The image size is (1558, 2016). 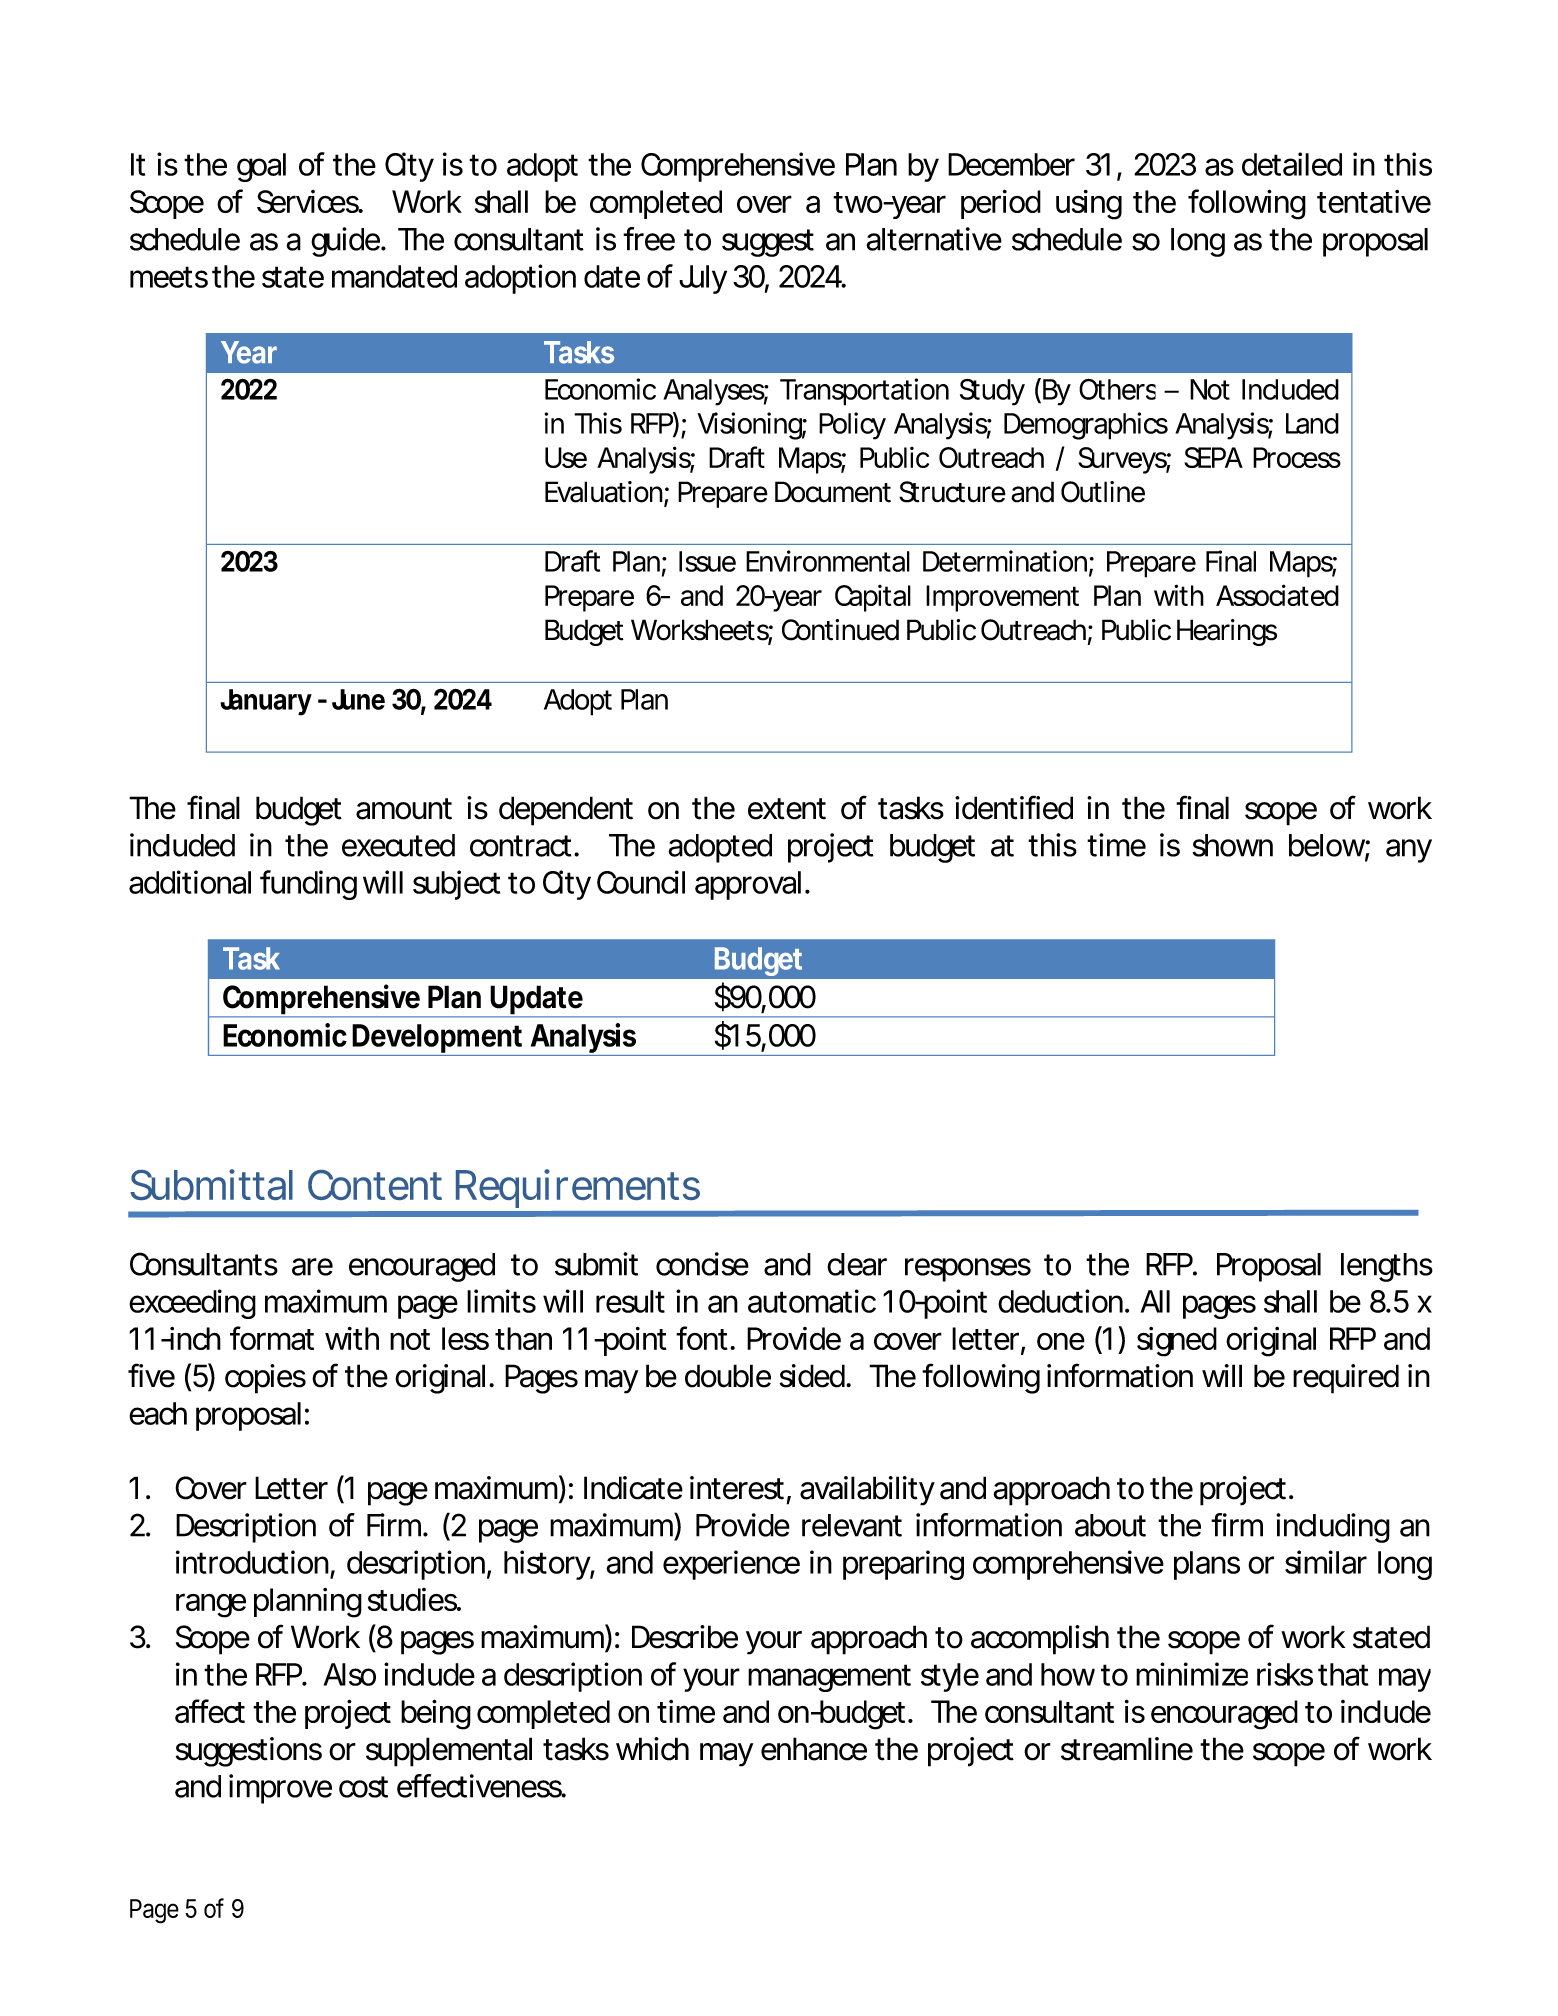 I want to click on shown, so click(x=1233, y=845).
